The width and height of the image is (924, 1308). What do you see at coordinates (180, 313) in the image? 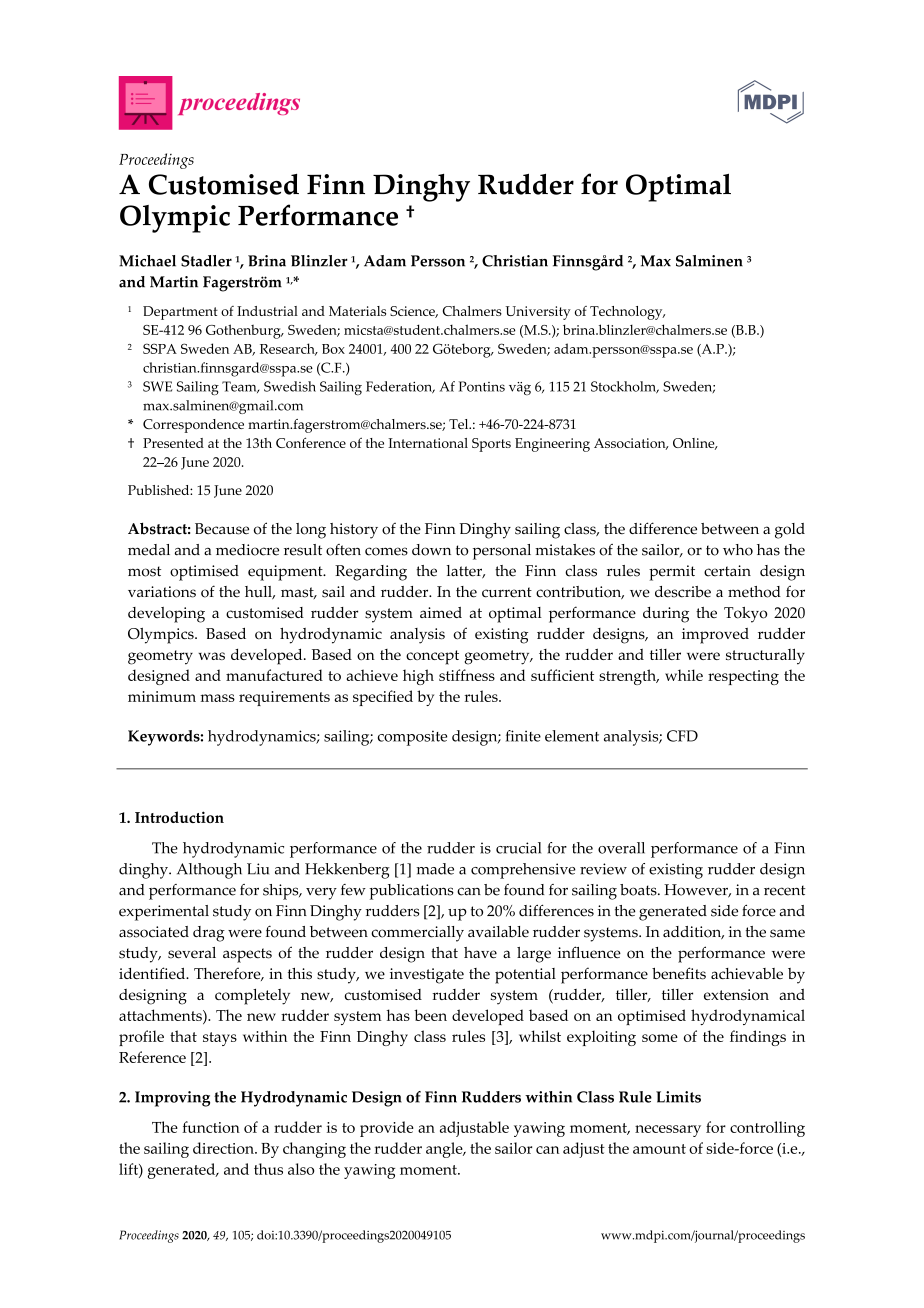
I see `Department` at bounding box center [180, 313].
